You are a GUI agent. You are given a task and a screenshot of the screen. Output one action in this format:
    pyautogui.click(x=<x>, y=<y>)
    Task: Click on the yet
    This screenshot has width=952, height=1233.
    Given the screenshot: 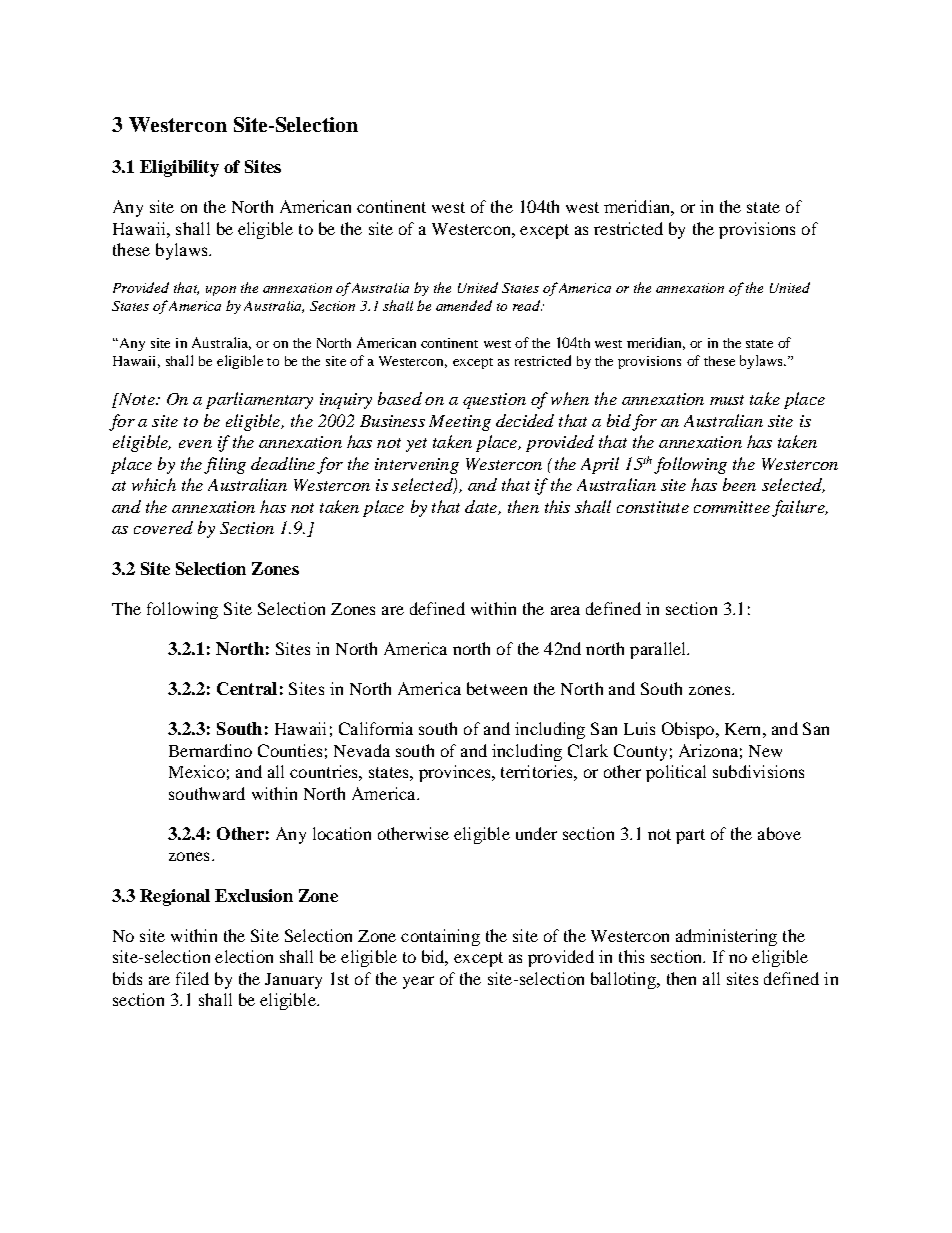 What is the action you would take?
    pyautogui.click(x=416, y=445)
